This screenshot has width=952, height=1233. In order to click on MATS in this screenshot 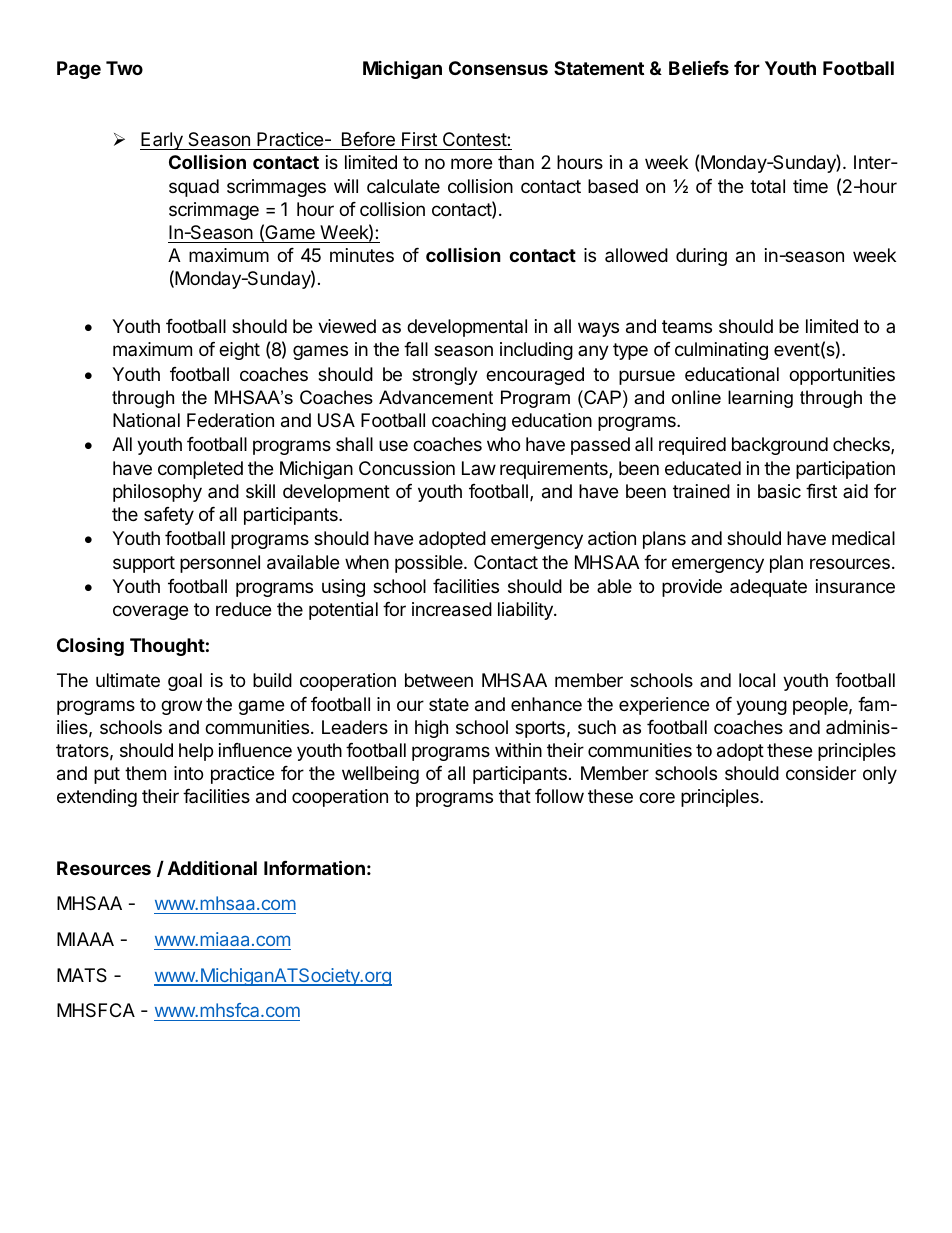, I will do `click(82, 975)`.
